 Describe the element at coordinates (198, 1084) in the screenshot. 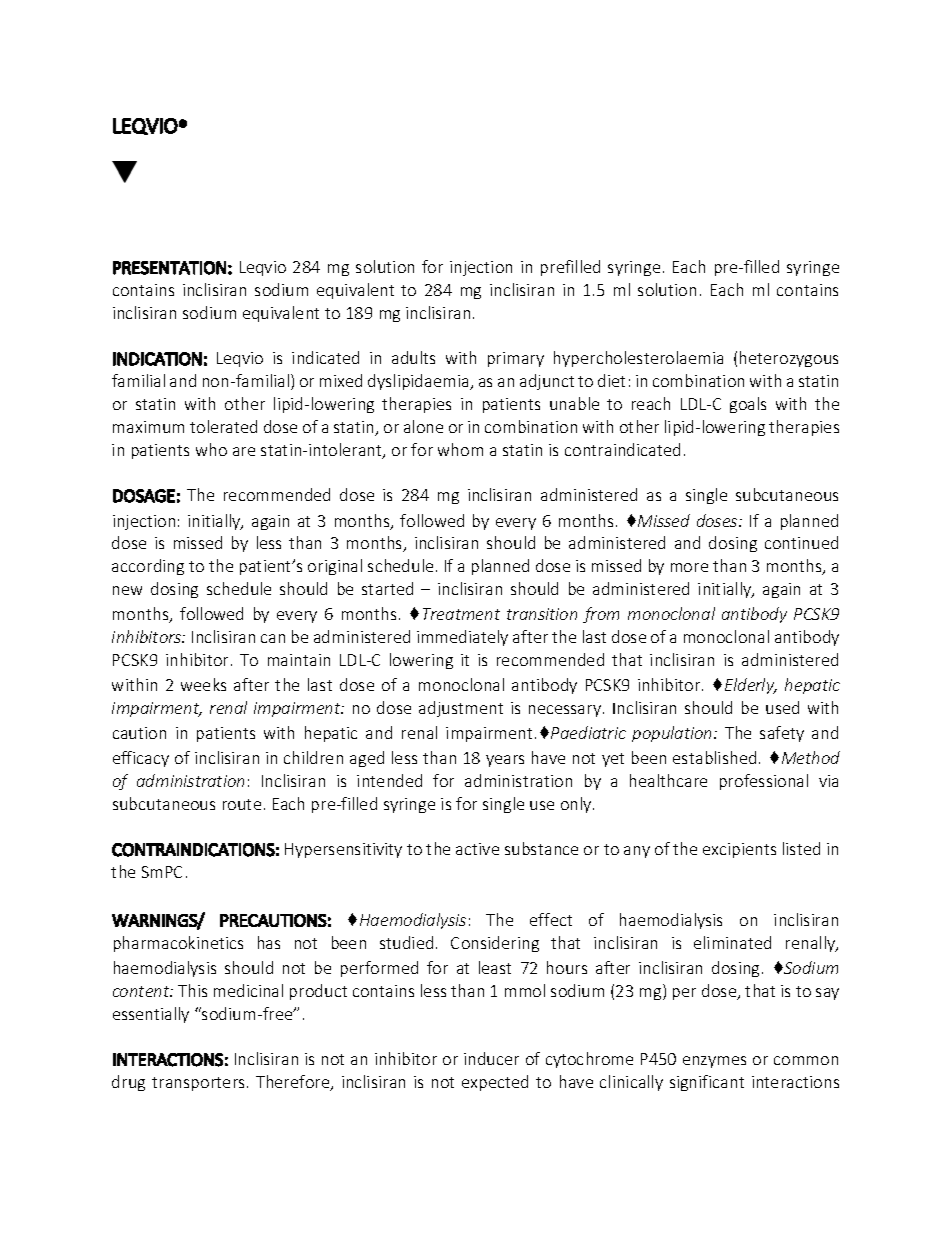

I see `transporters` at that location.
